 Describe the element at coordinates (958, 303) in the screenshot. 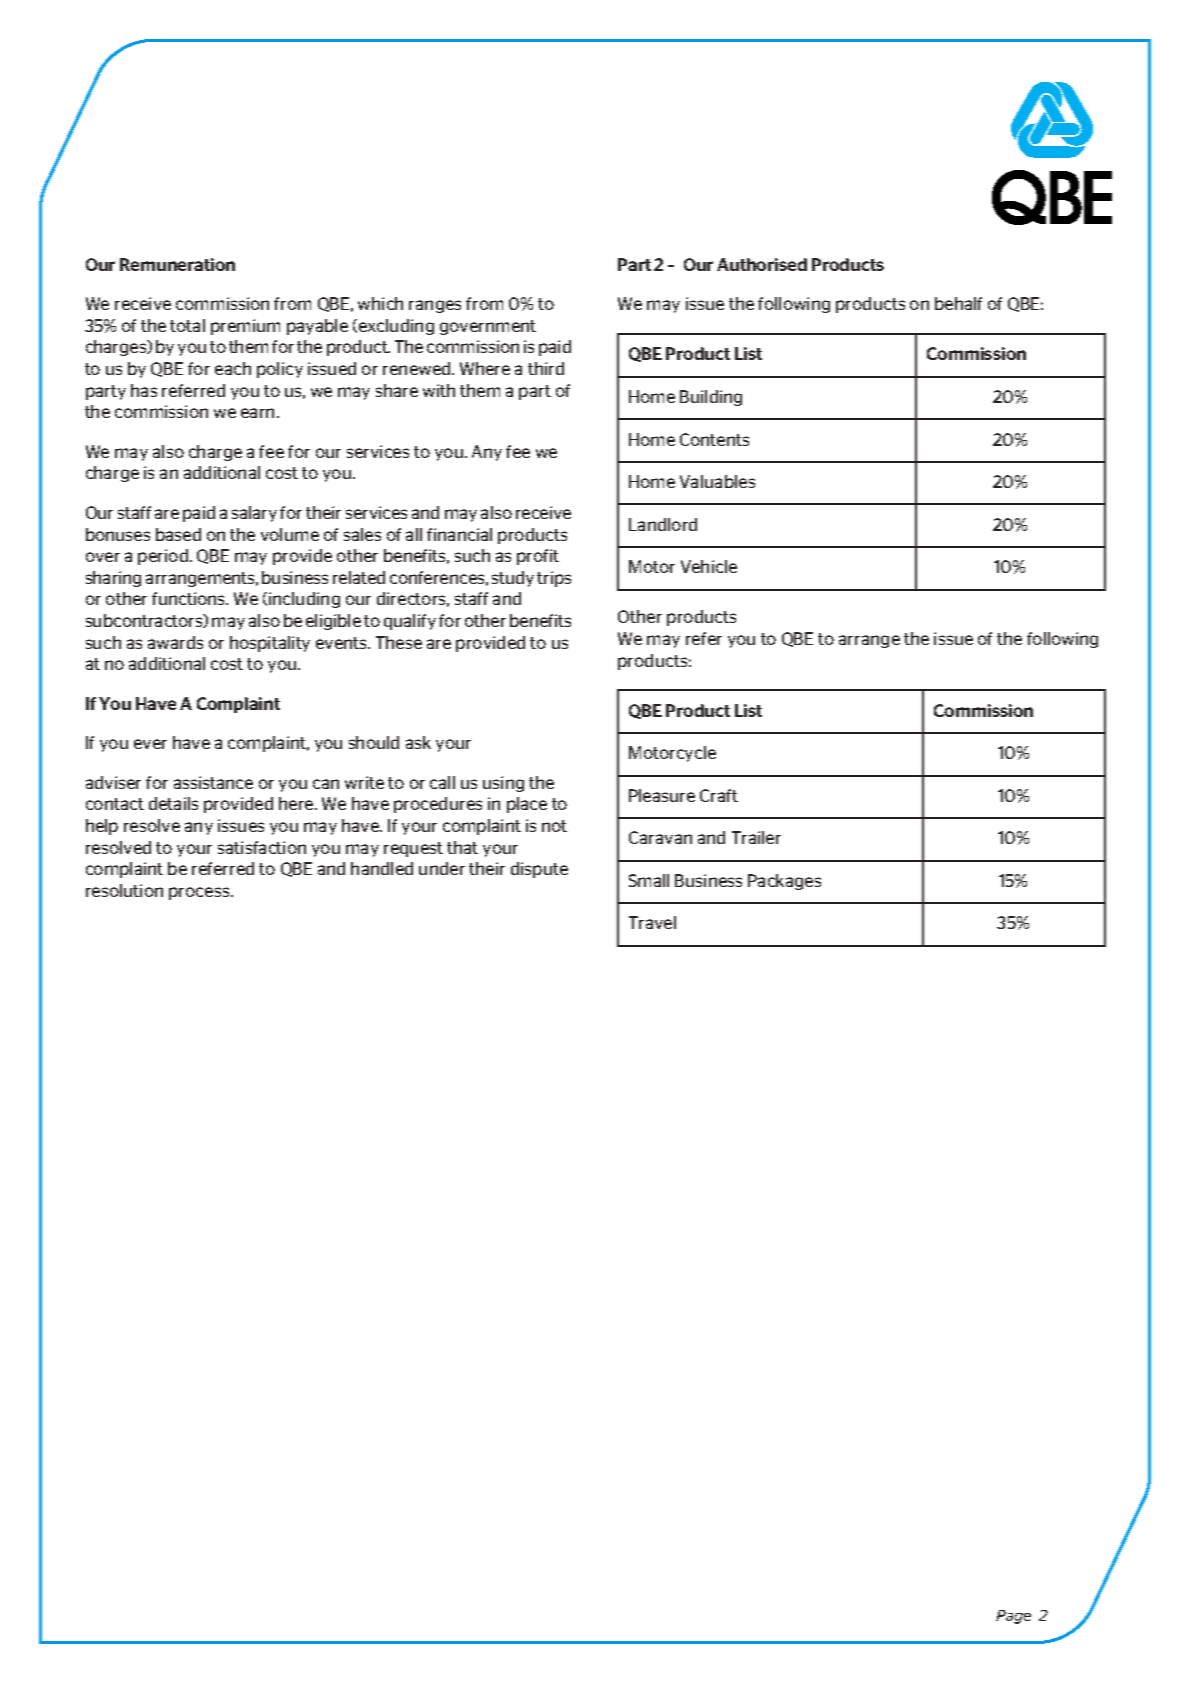

I see `behalf` at that location.
